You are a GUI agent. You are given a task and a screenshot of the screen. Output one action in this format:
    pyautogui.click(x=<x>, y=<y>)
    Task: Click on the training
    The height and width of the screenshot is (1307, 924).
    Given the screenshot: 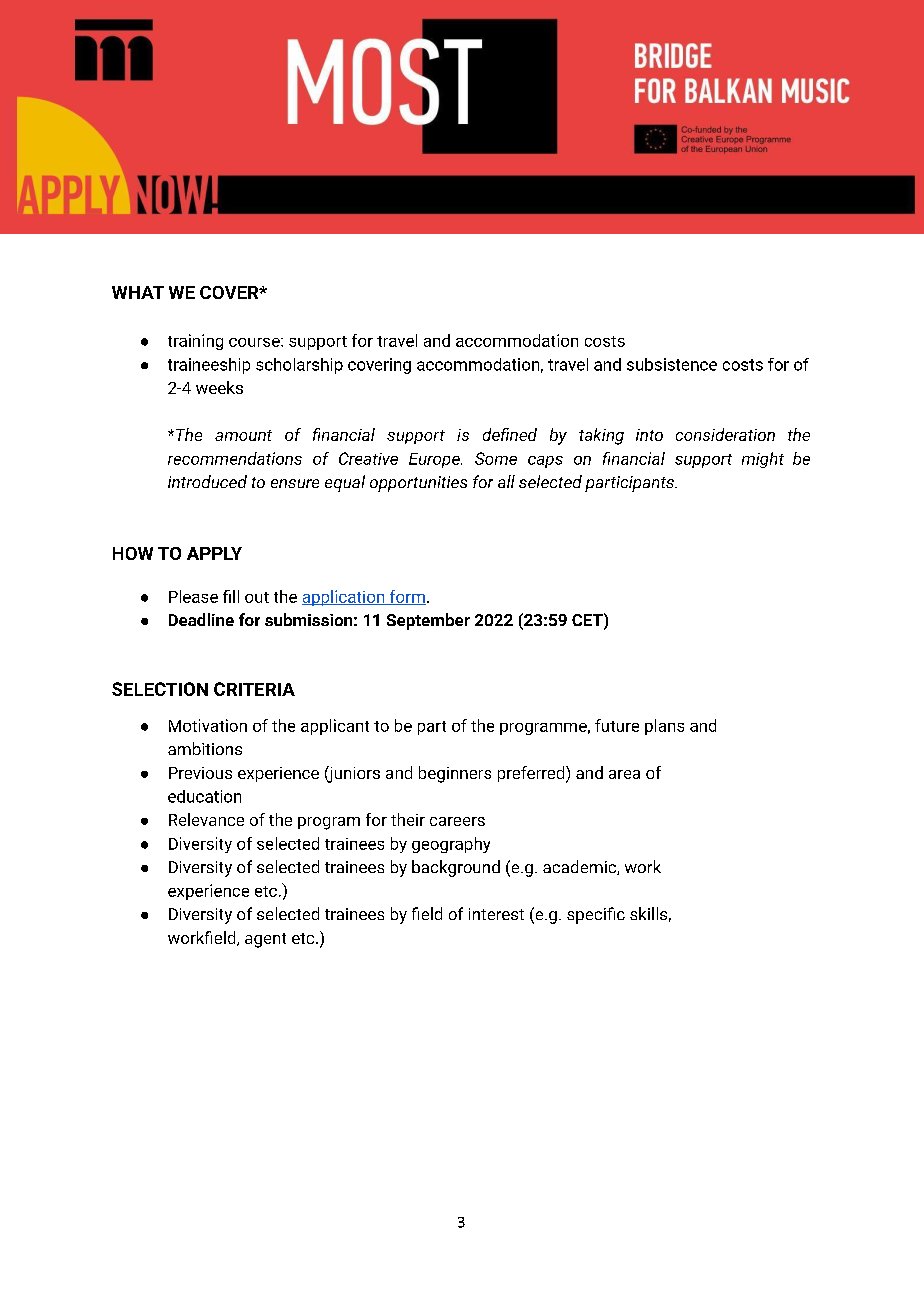 What is the action you would take?
    pyautogui.click(x=195, y=342)
